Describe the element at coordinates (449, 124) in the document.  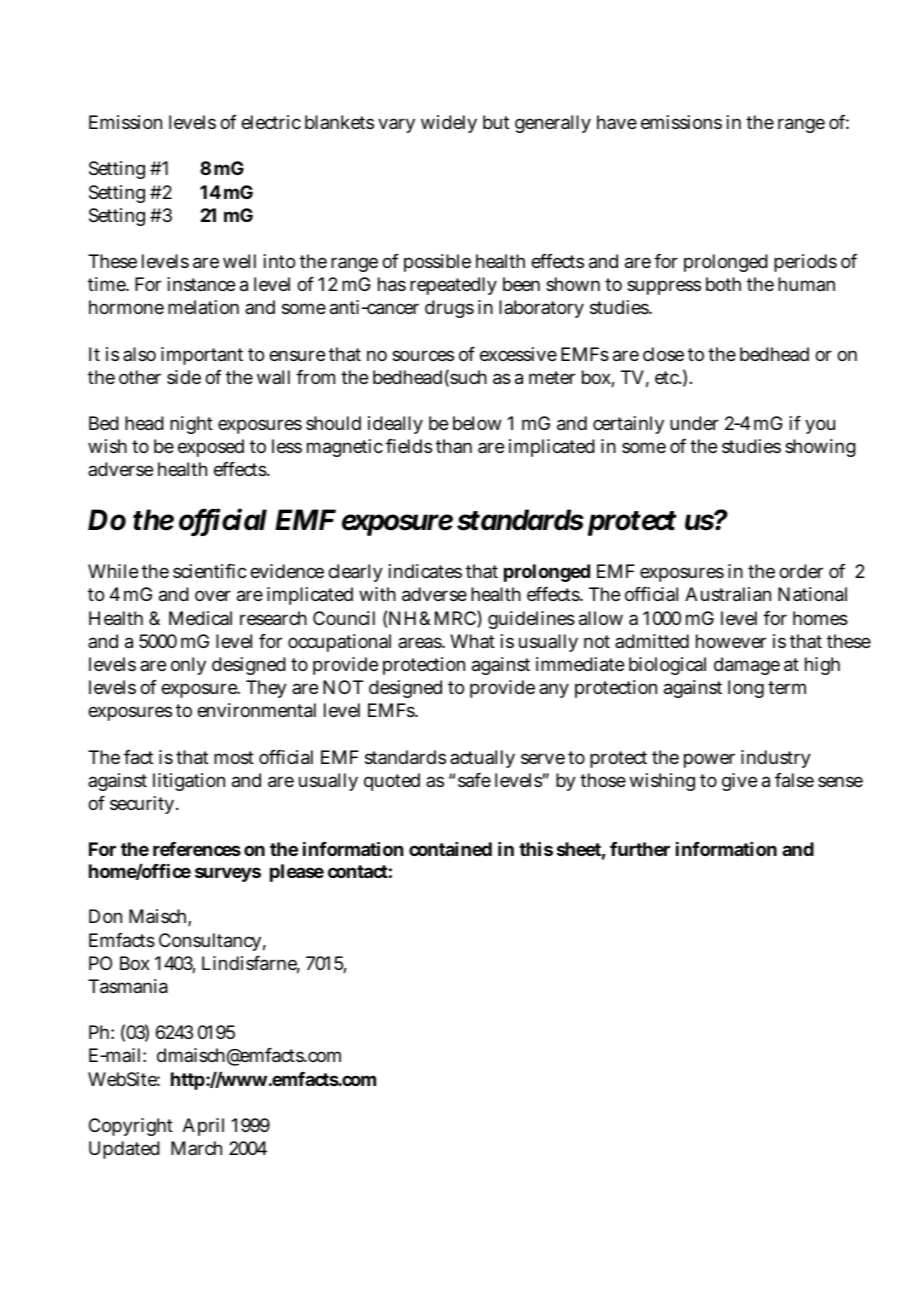
I see `widely` at that location.
